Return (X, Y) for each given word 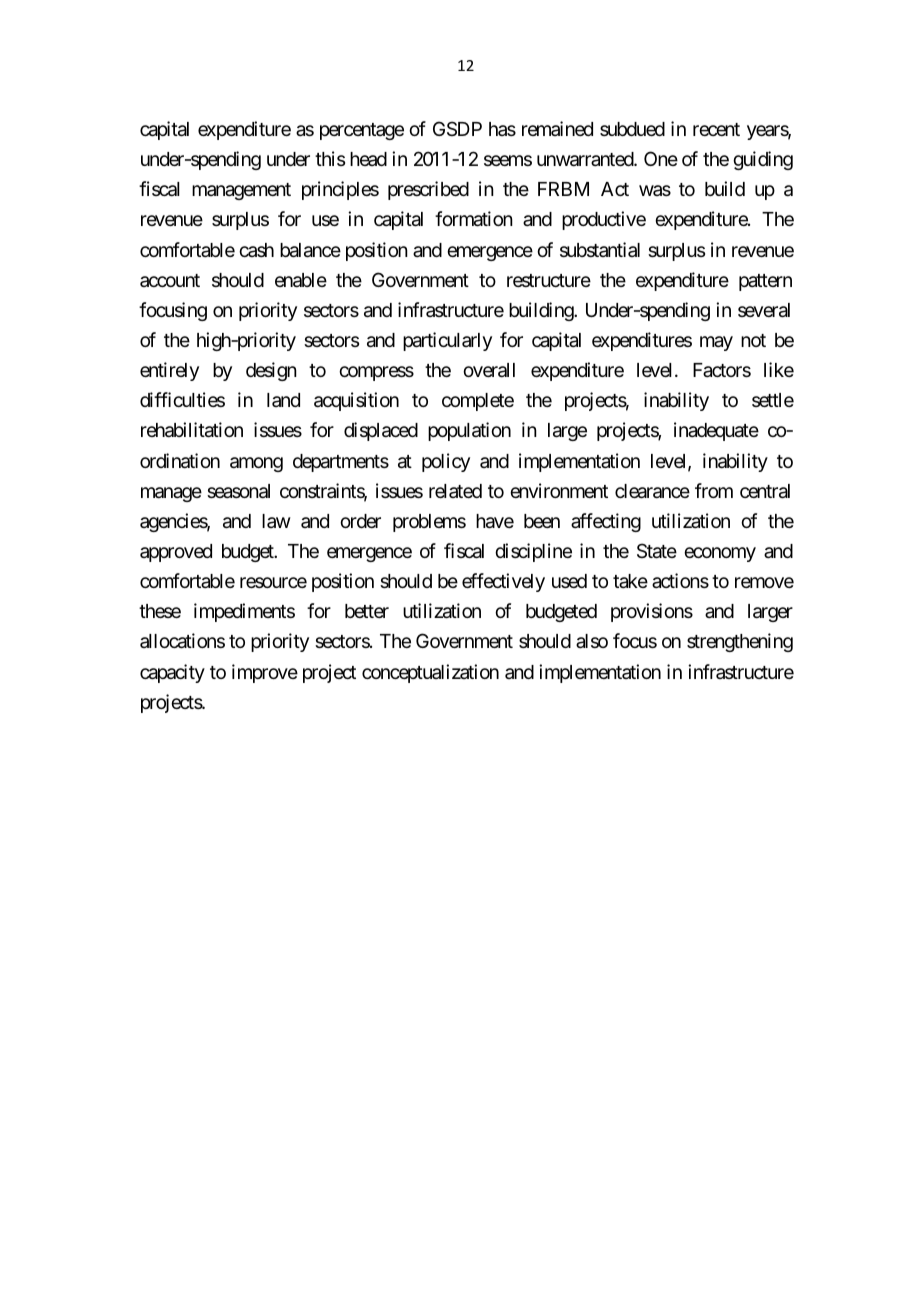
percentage (362, 131)
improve (265, 673)
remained (557, 128)
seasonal (238, 491)
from (714, 490)
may (716, 343)
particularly (447, 341)
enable (301, 280)
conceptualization (430, 673)
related (455, 491)
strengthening (740, 642)
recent (716, 129)
